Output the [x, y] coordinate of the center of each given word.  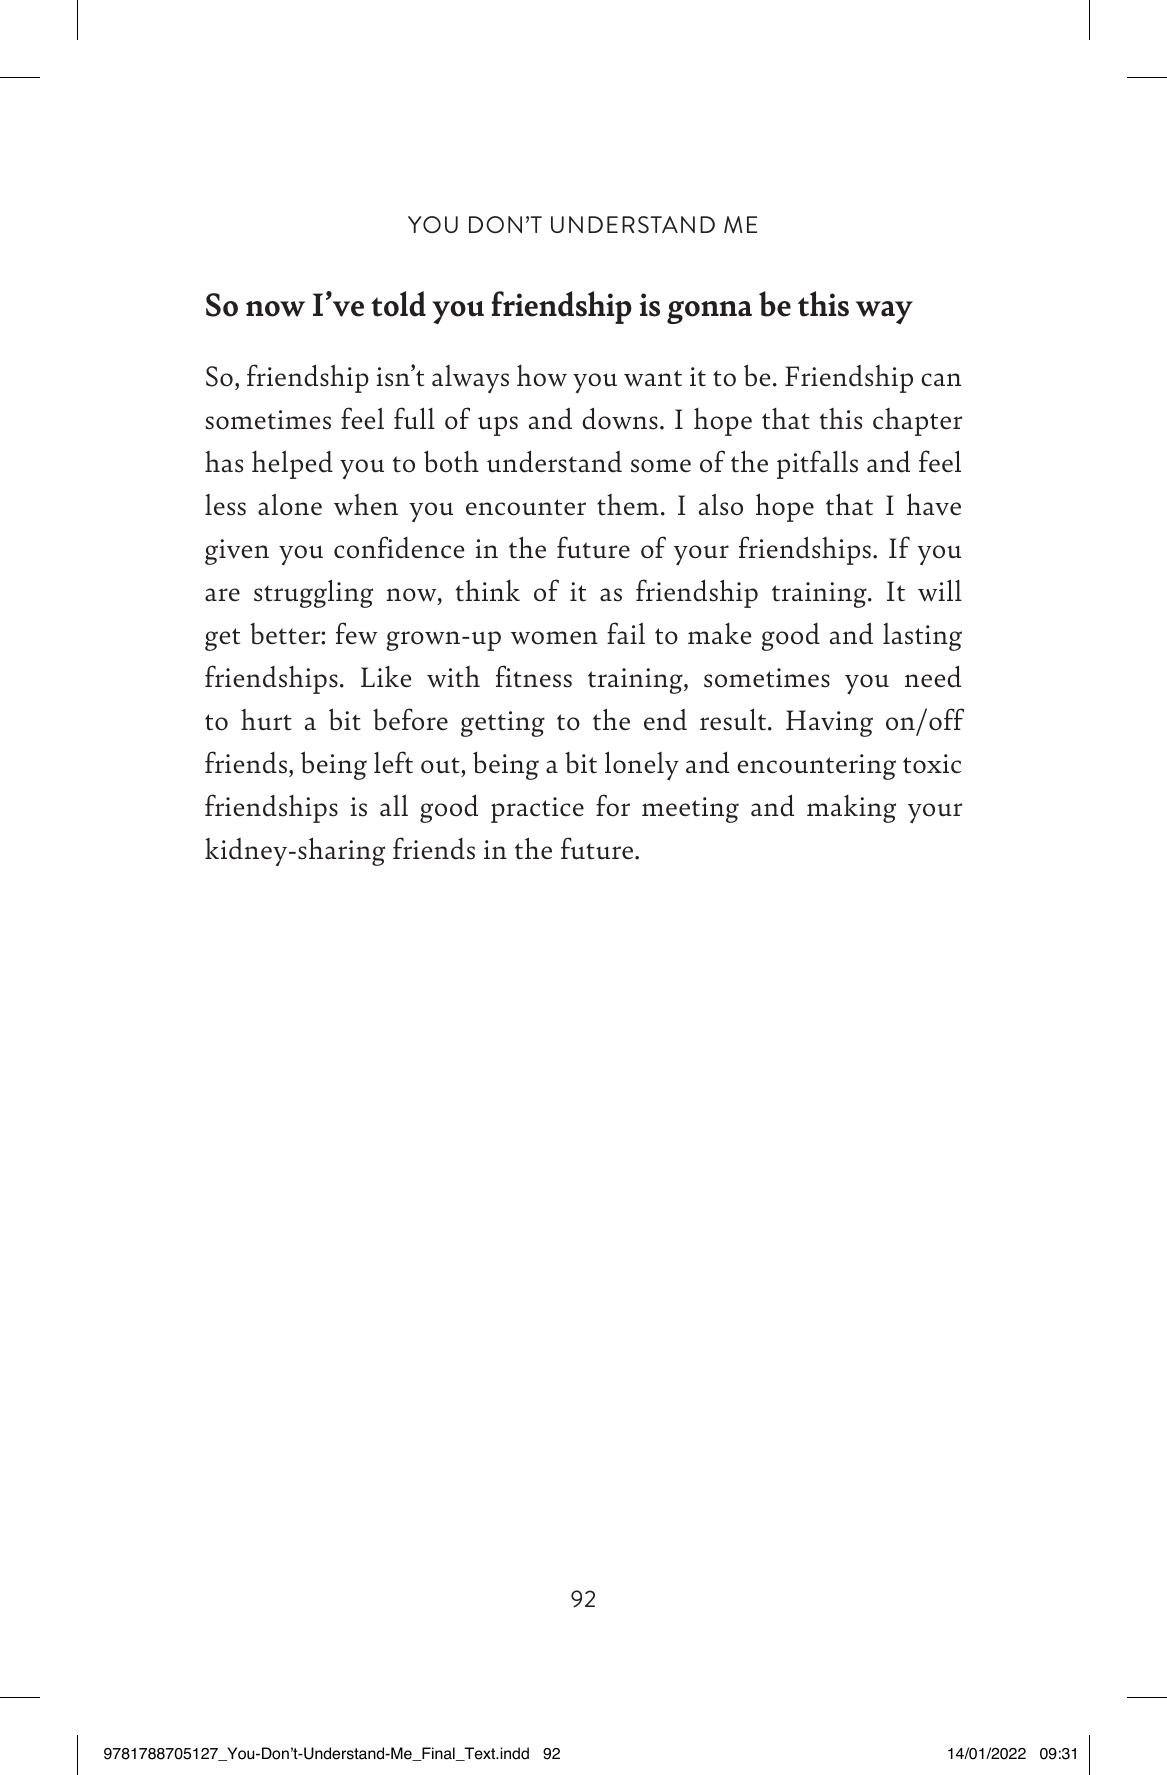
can [941, 380]
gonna [709, 312]
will [940, 590]
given [237, 552]
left [393, 762]
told [398, 304]
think [488, 590]
